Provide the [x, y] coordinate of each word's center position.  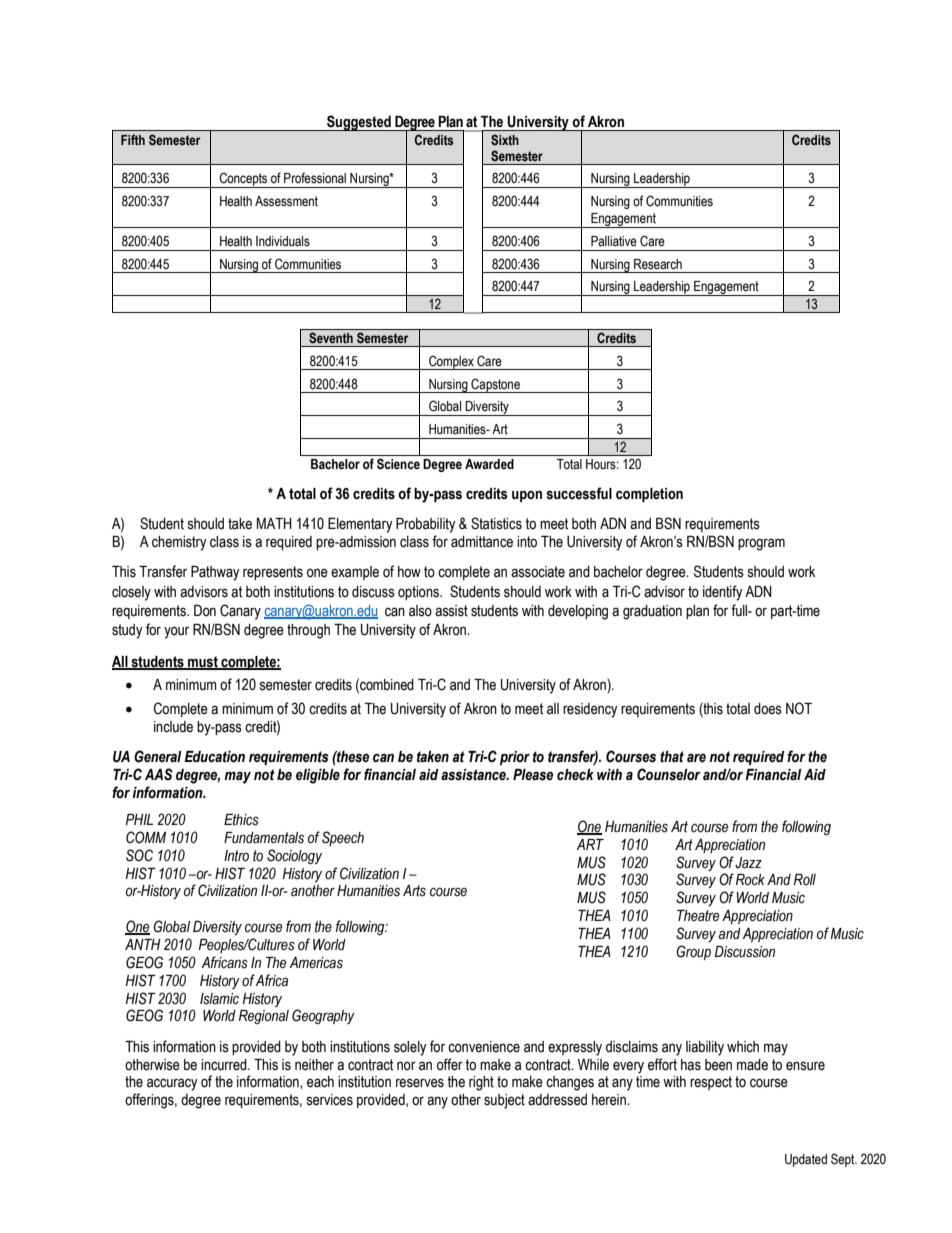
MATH [274, 523]
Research [658, 264]
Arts [414, 891]
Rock [750, 880]
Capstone [495, 385]
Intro [236, 856]
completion [649, 495]
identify [723, 593]
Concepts [243, 180]
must [203, 663]
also [420, 611]
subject [504, 1101]
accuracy [172, 1084]
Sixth [505, 139]
